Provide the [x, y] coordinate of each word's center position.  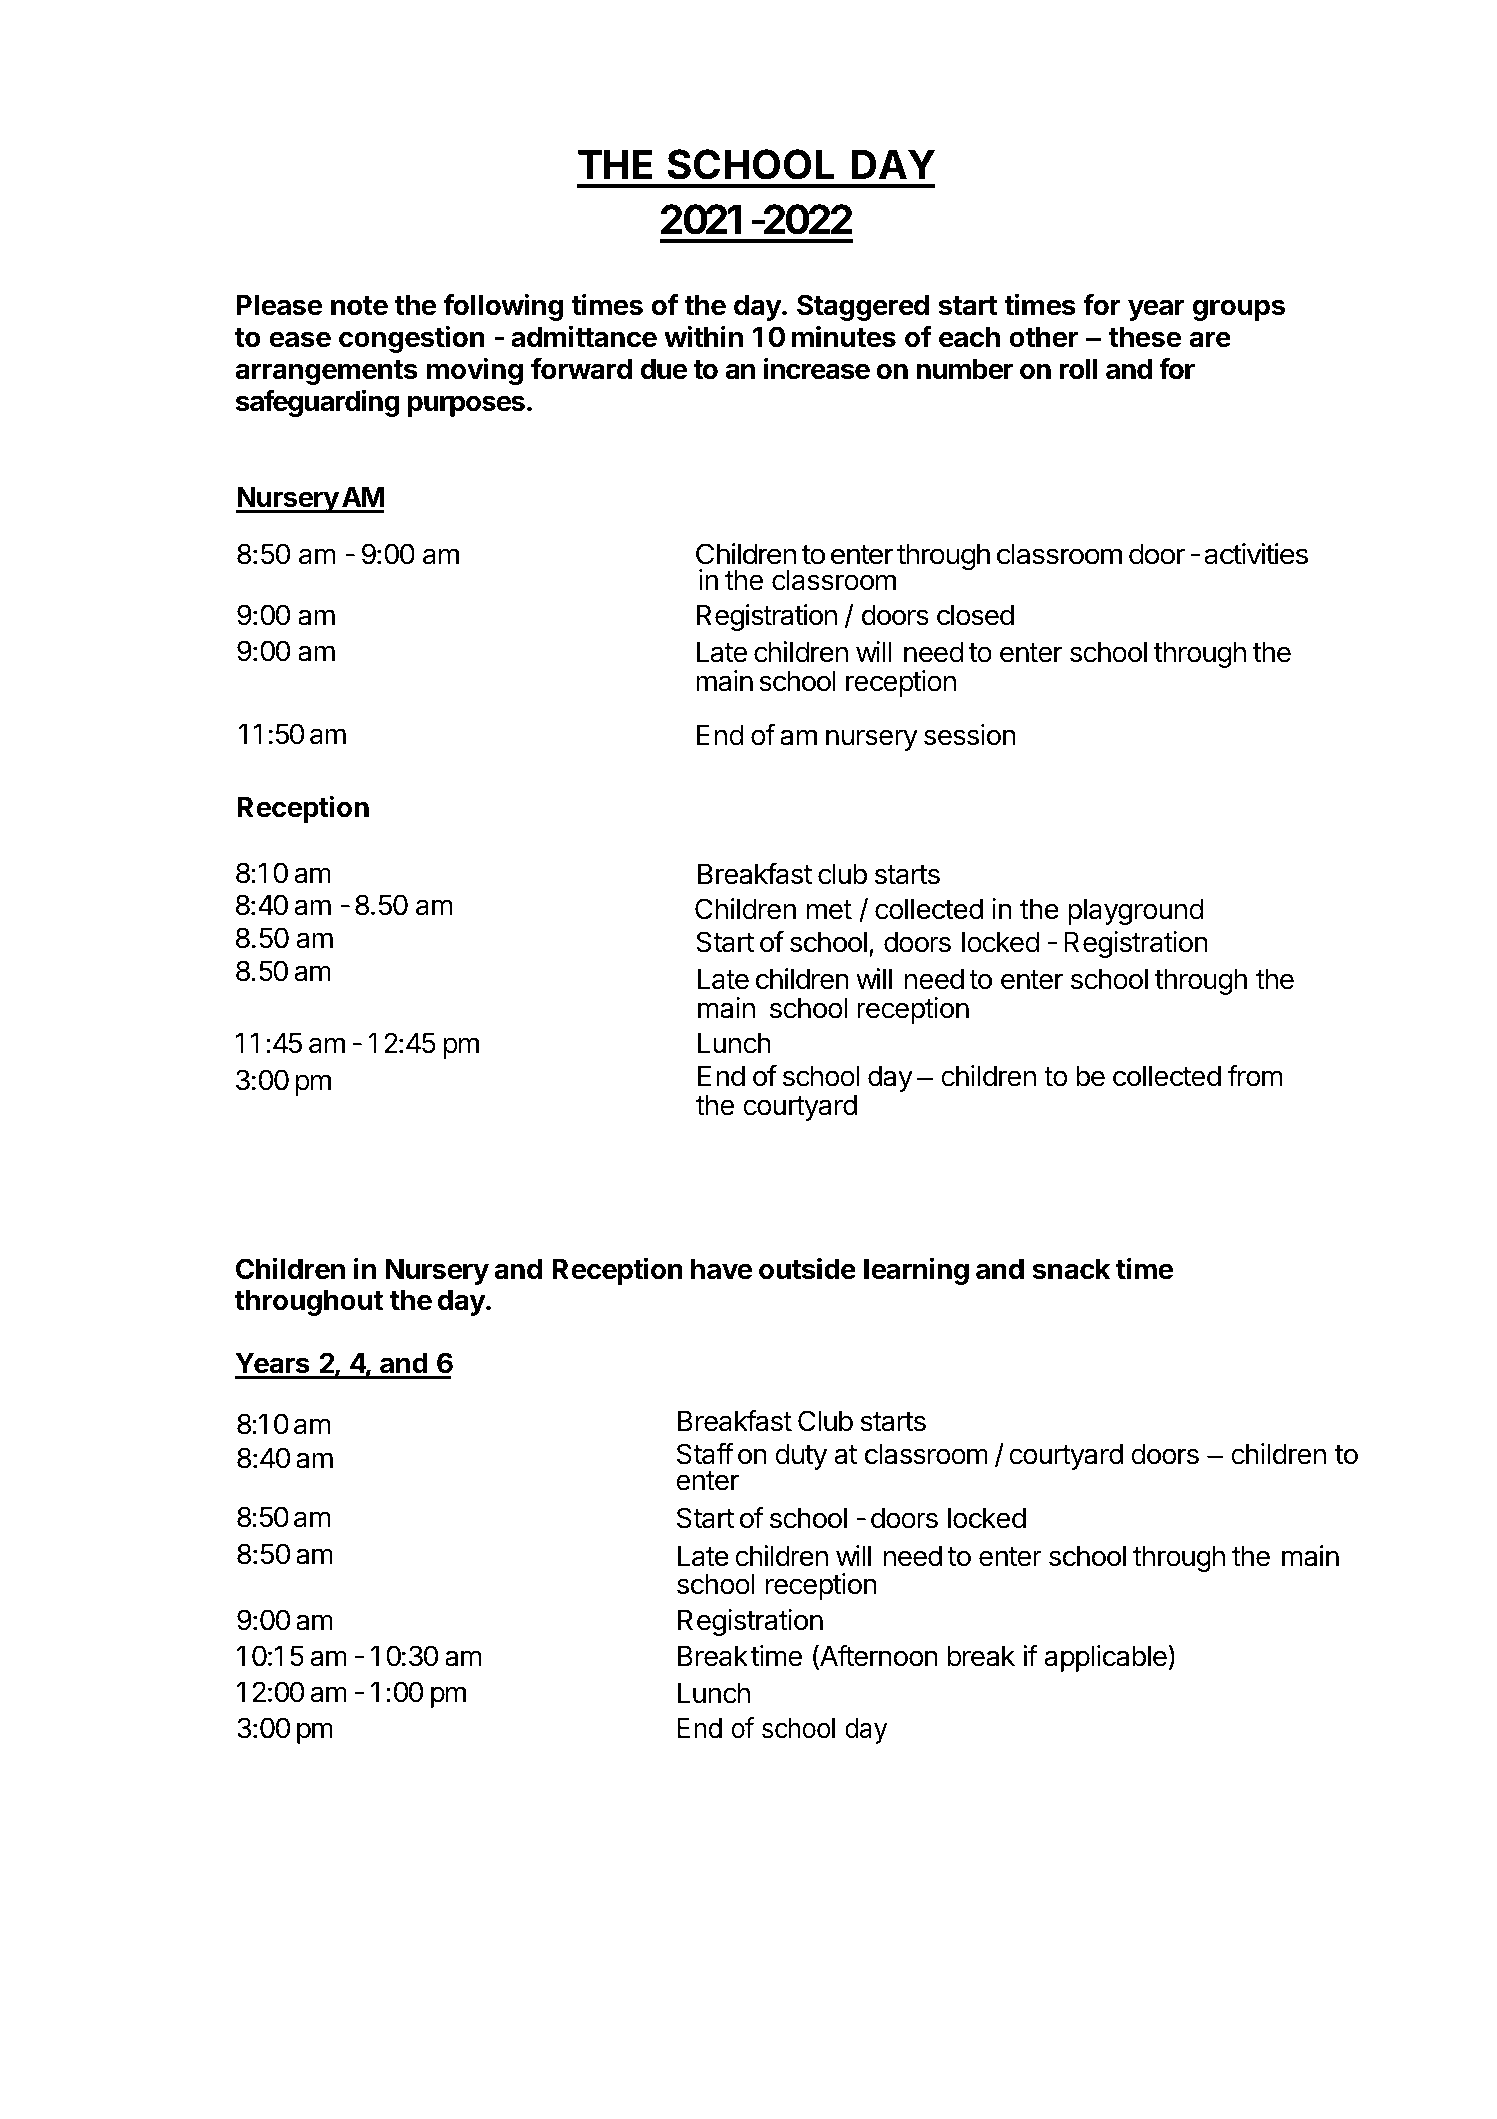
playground [1135, 911]
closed [975, 615]
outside [807, 1268]
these [1145, 337]
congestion [412, 339]
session [970, 735]
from [1255, 1076]
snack [1071, 1269]
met [829, 910]
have [722, 1269]
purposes [466, 406]
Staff [705, 1454]
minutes [844, 336]
